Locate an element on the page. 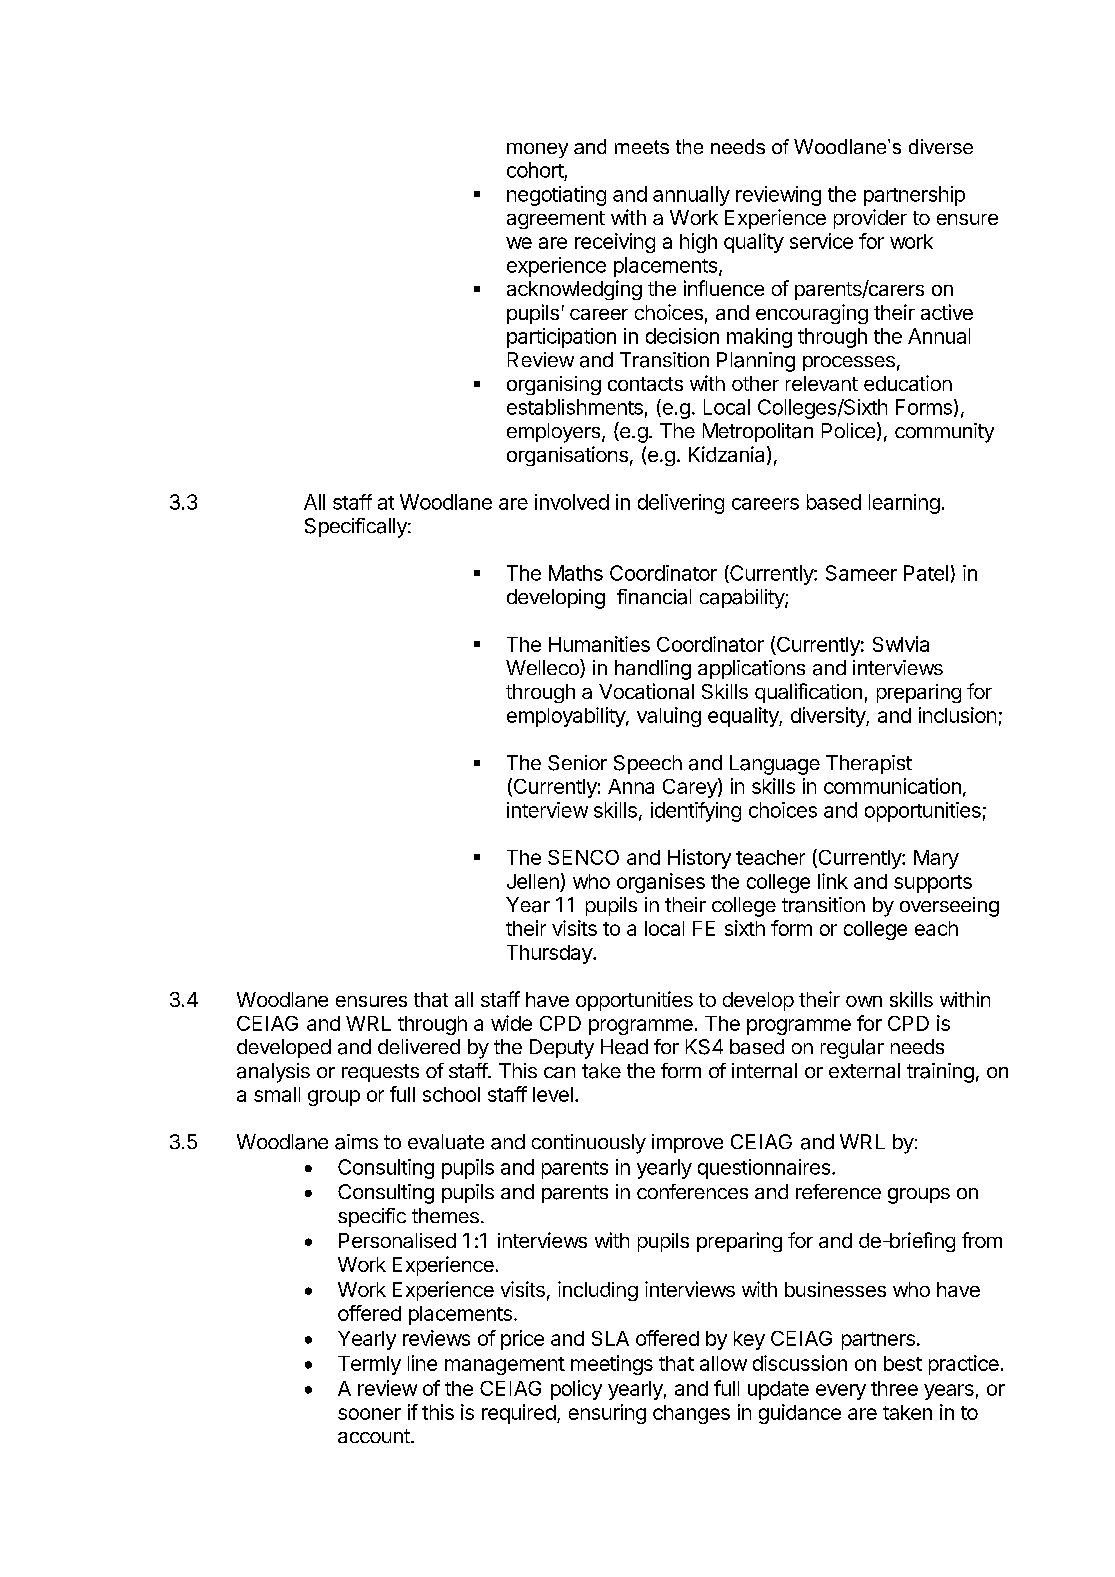 The image size is (1115, 1577). provider is located at coordinates (870, 219).
